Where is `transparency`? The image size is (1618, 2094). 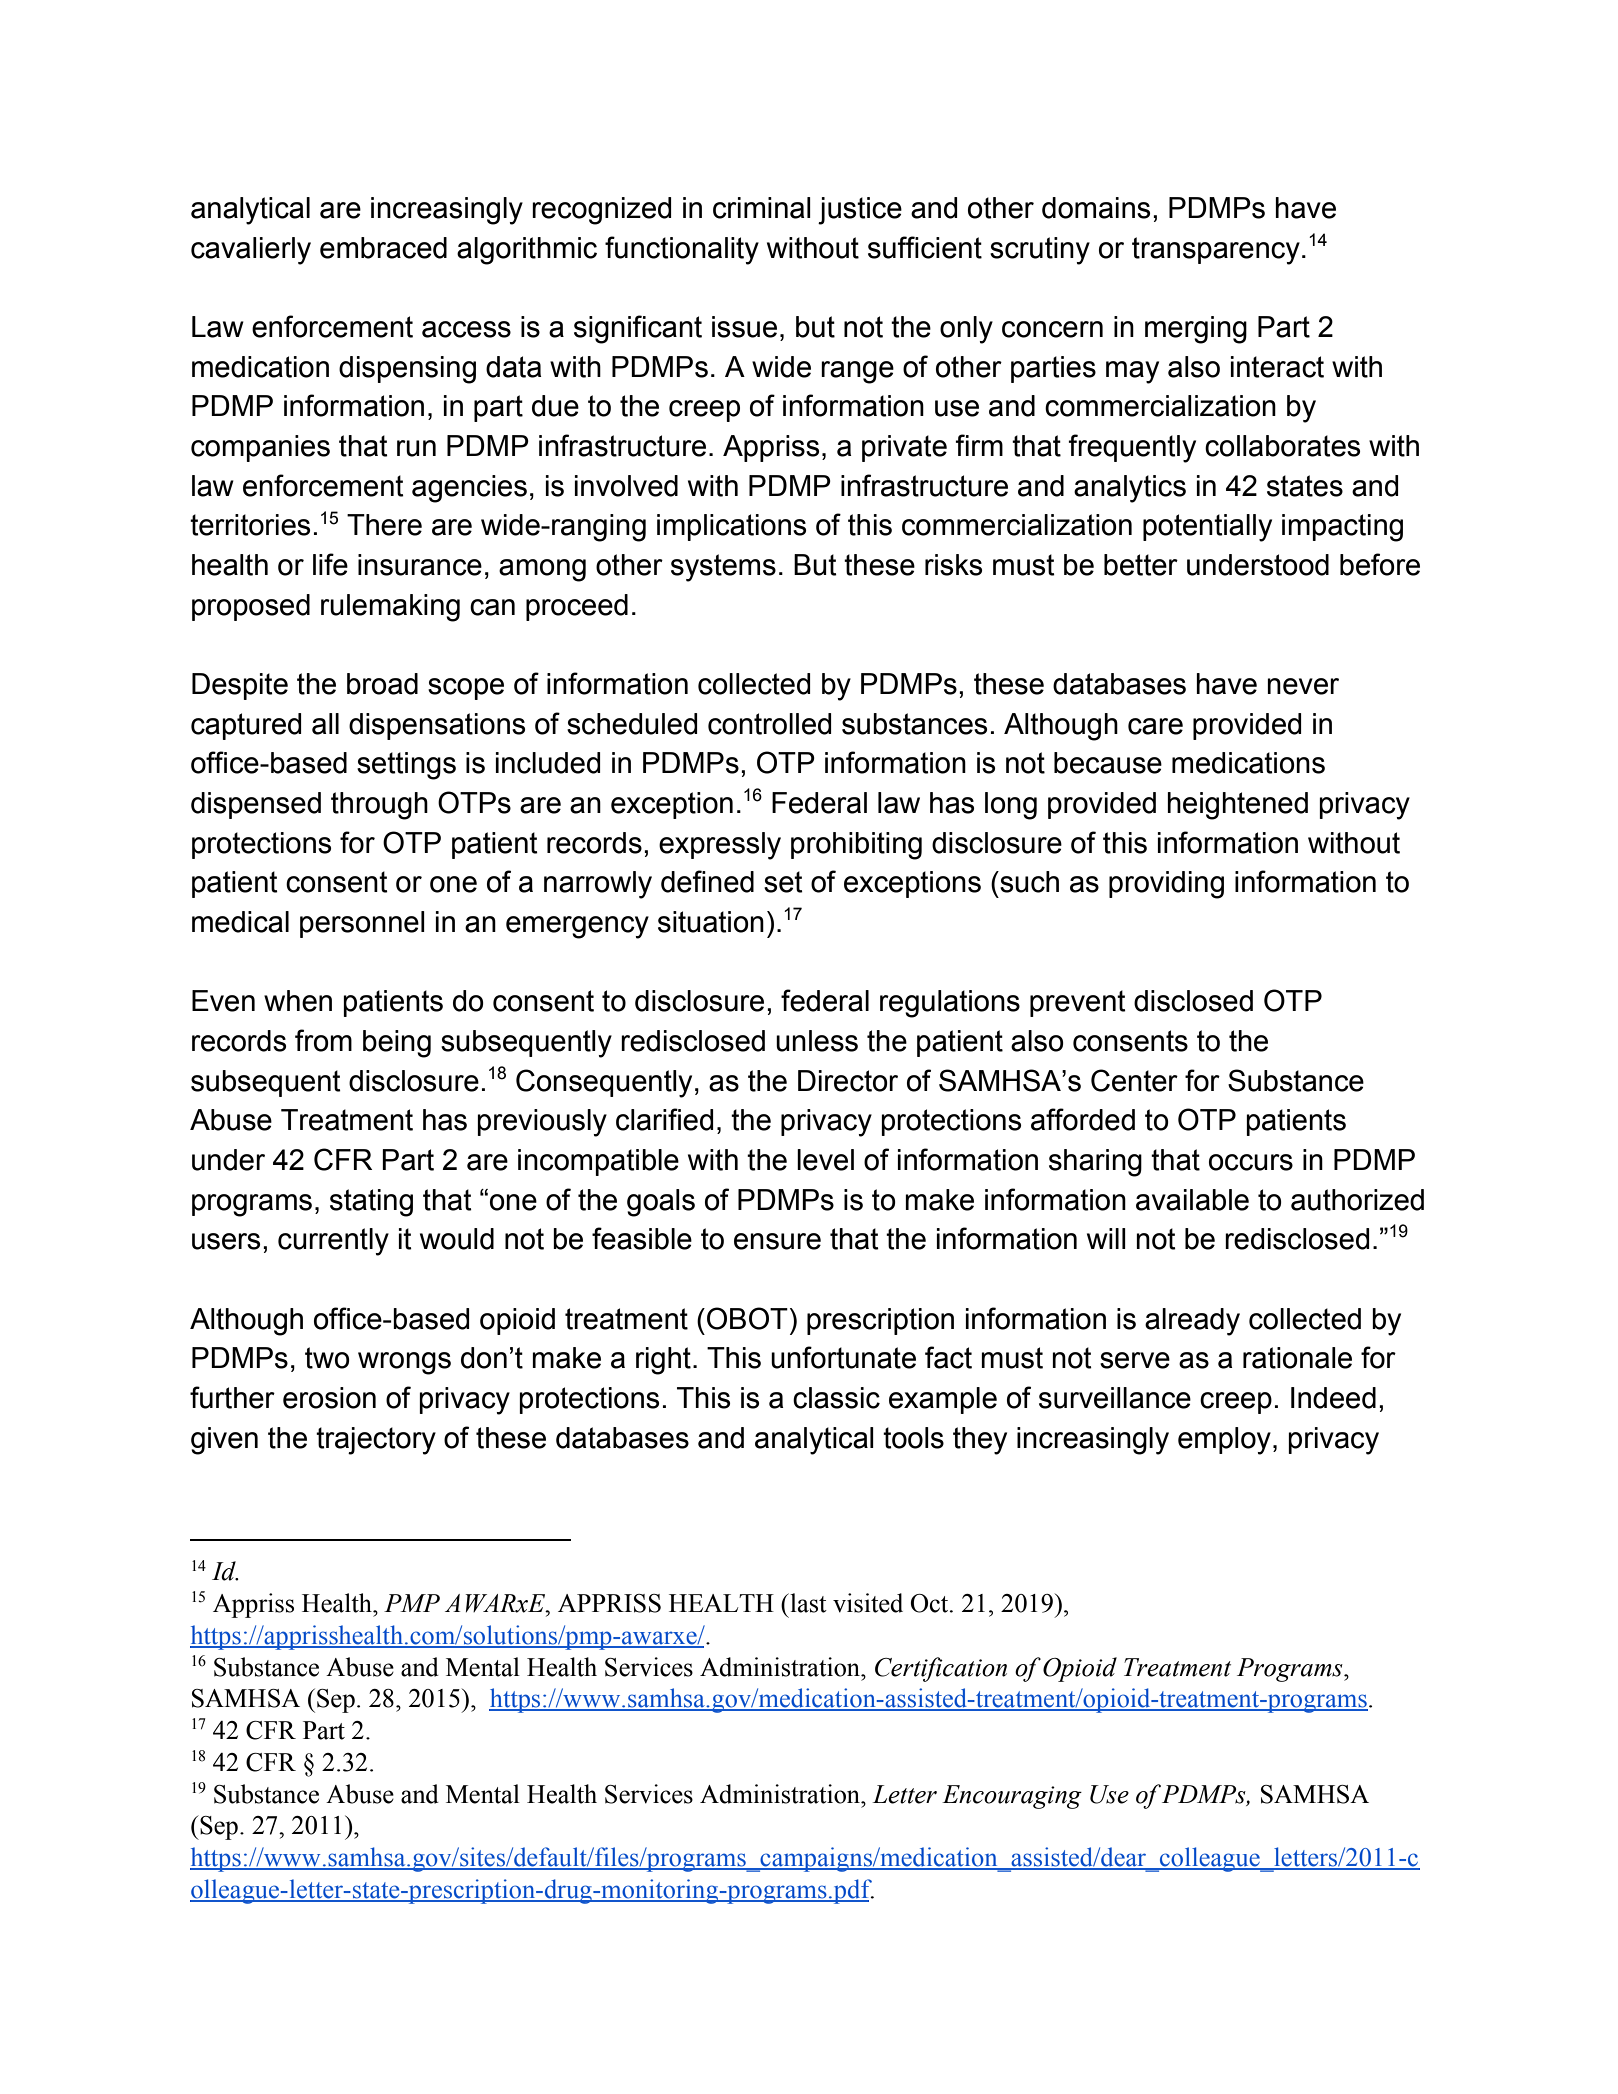 transparency is located at coordinates (1216, 251).
